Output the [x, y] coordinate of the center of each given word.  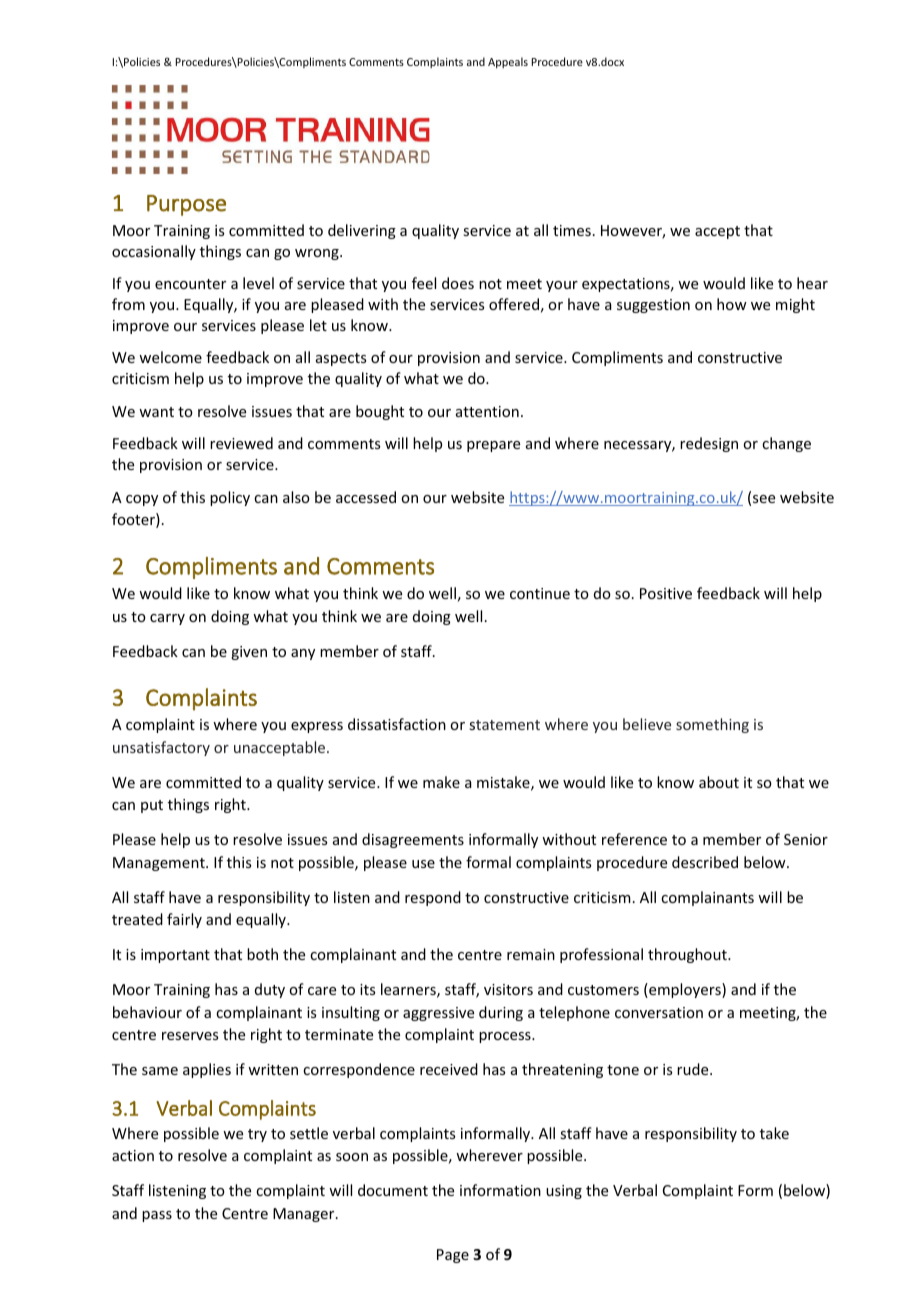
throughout [688, 955]
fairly [184, 920]
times [572, 230]
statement [504, 725]
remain [531, 954]
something [712, 725]
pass [157, 1216]
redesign [709, 444]
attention [487, 411]
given [249, 653]
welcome [170, 357]
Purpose [186, 205]
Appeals [508, 62]
